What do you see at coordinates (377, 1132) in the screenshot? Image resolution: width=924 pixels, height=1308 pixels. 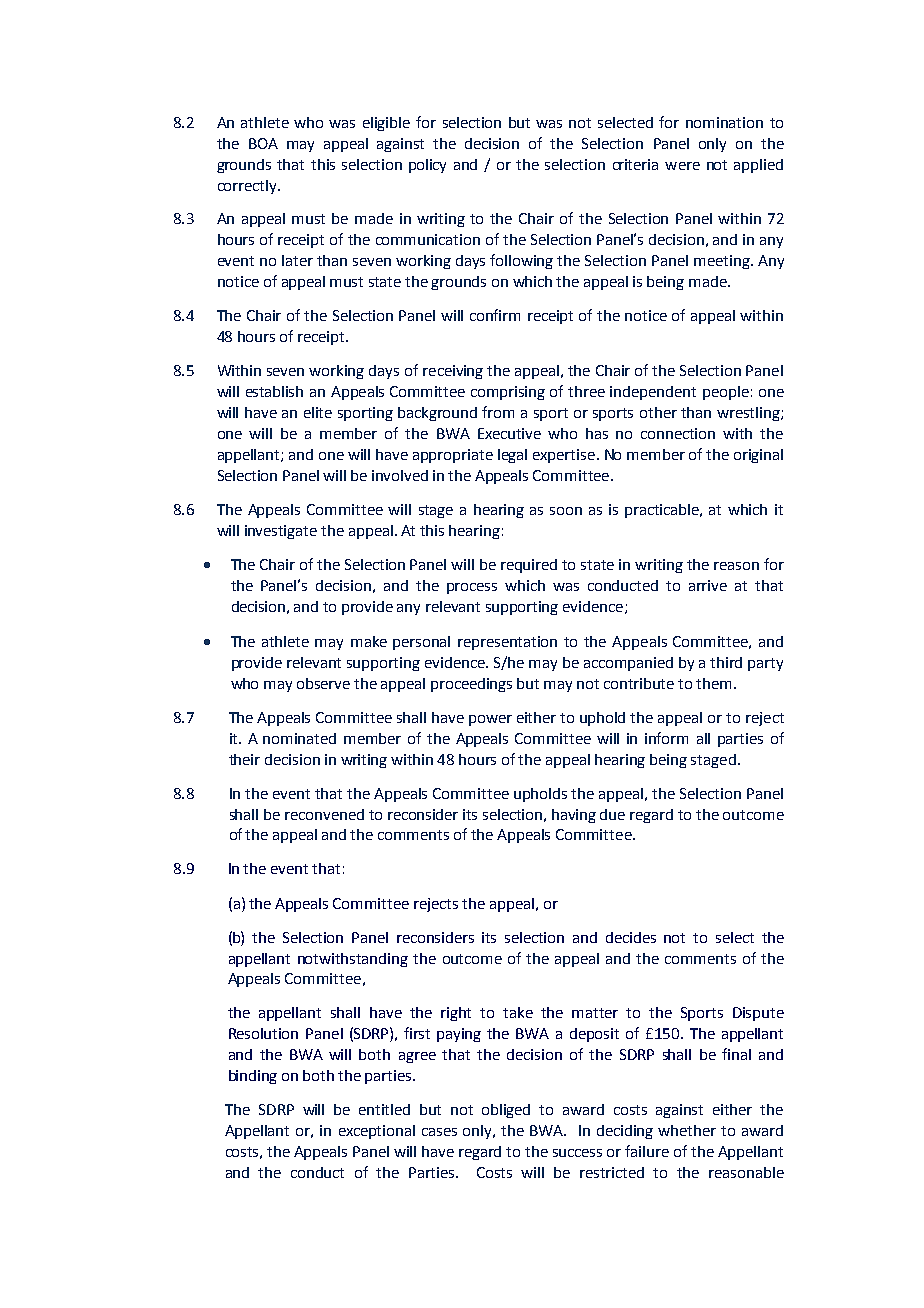 I see `exceptional` at bounding box center [377, 1132].
